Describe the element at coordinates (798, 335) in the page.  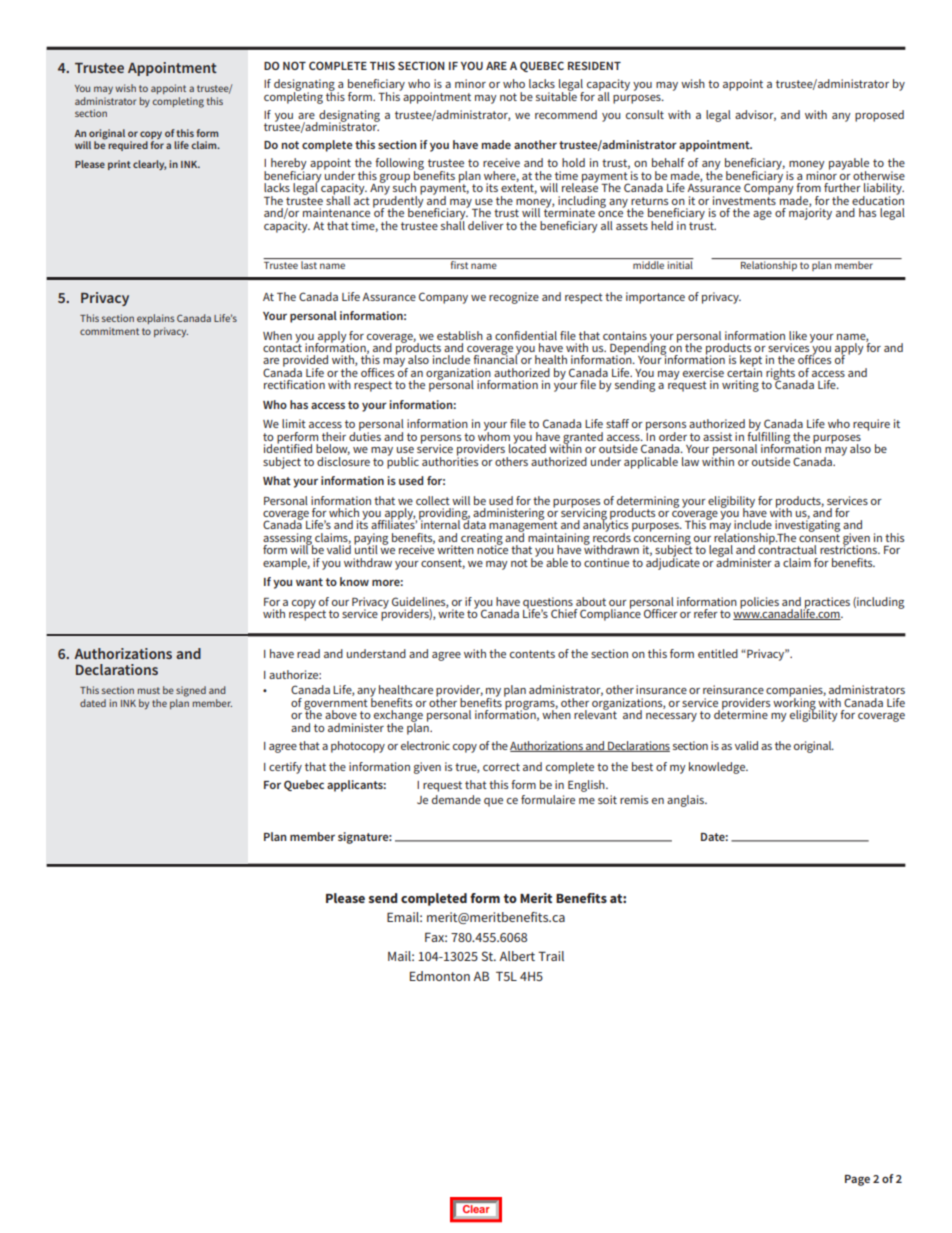
I see `like` at that location.
